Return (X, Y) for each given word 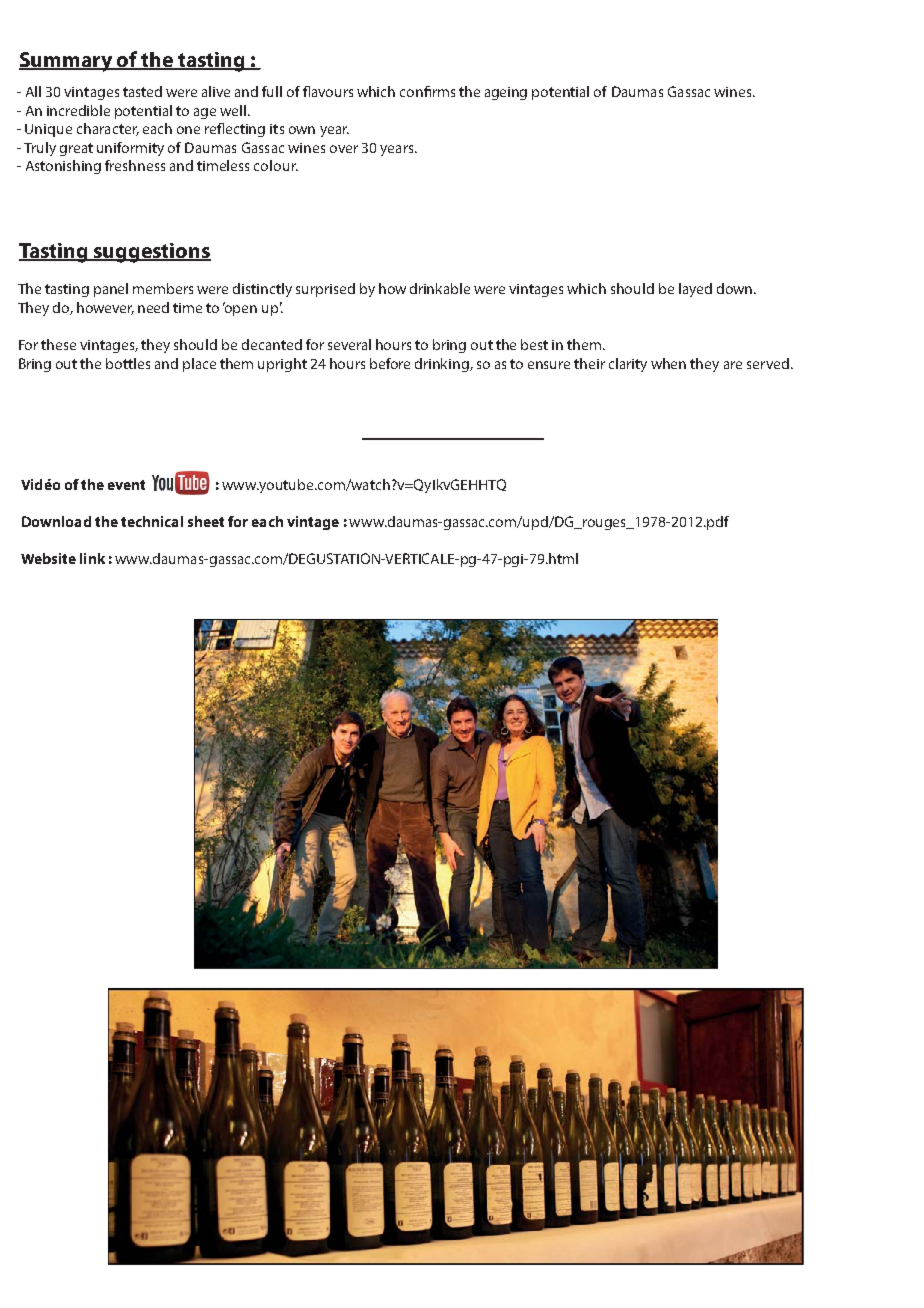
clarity (628, 365)
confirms (427, 91)
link (92, 558)
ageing (506, 93)
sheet (206, 521)
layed (695, 290)
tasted (142, 91)
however (105, 308)
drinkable (440, 288)
